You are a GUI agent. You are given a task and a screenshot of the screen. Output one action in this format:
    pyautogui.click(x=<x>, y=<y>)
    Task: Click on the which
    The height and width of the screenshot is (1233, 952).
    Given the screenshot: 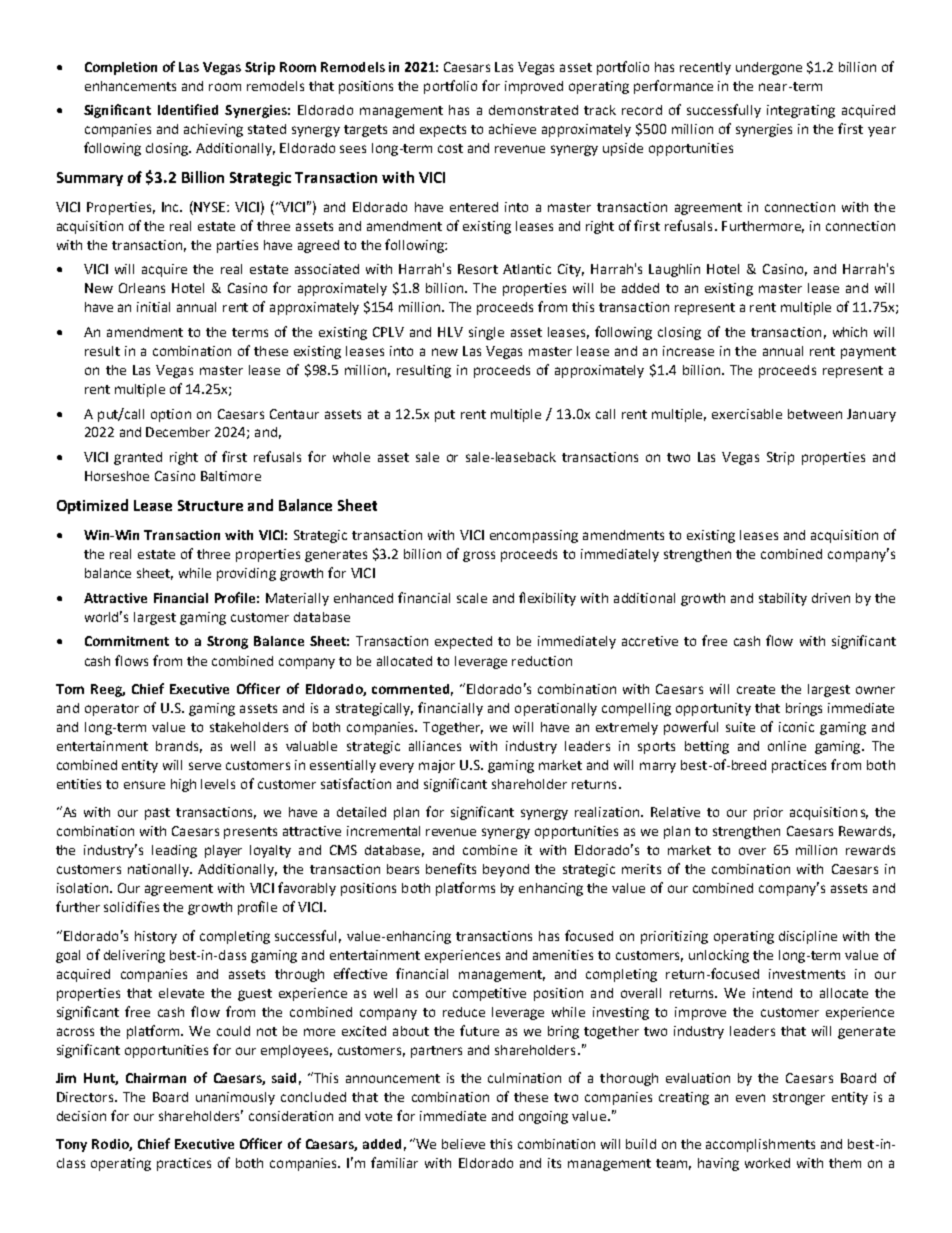 What is the action you would take?
    pyautogui.click(x=850, y=332)
